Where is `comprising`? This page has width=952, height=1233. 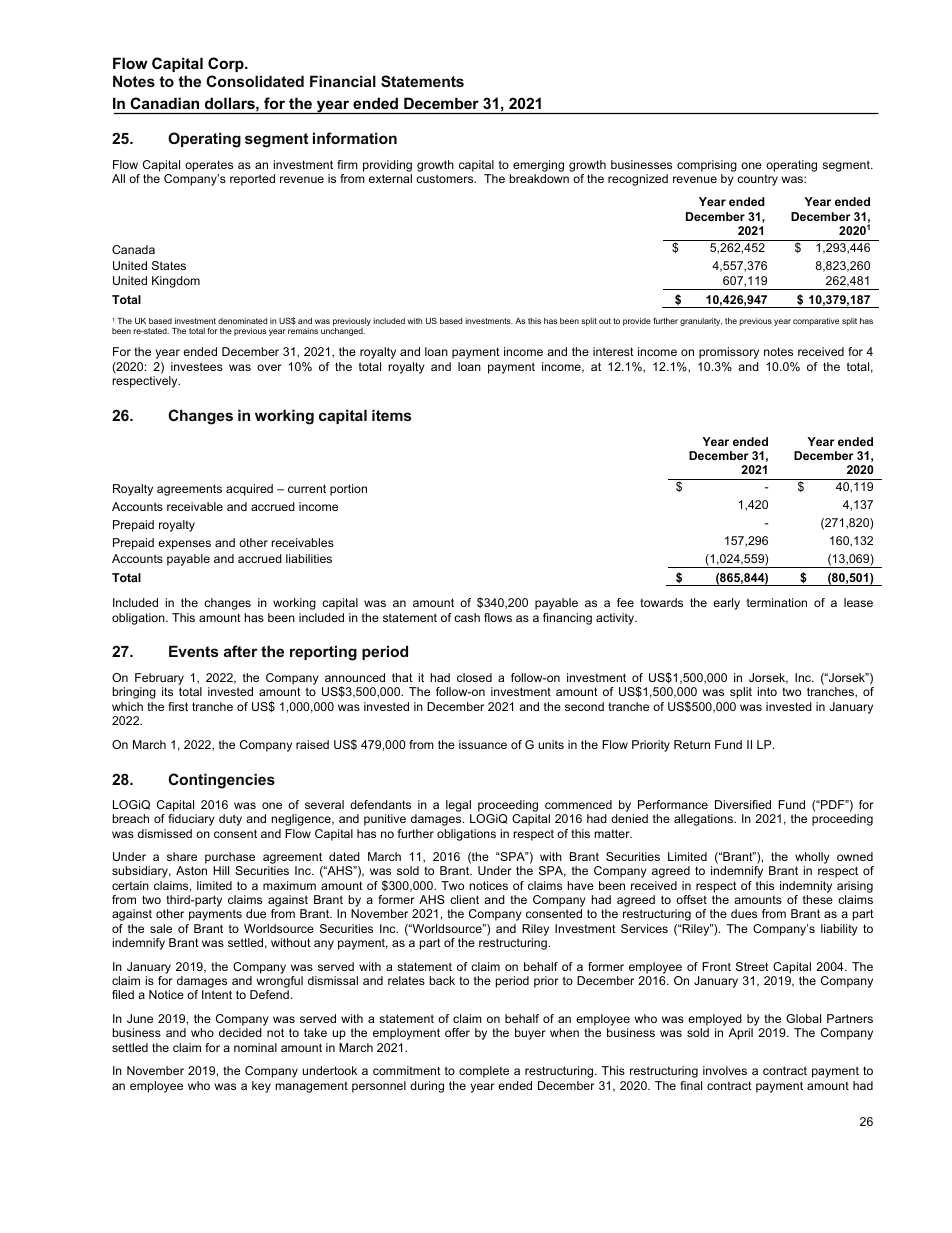
comprising is located at coordinates (707, 166).
